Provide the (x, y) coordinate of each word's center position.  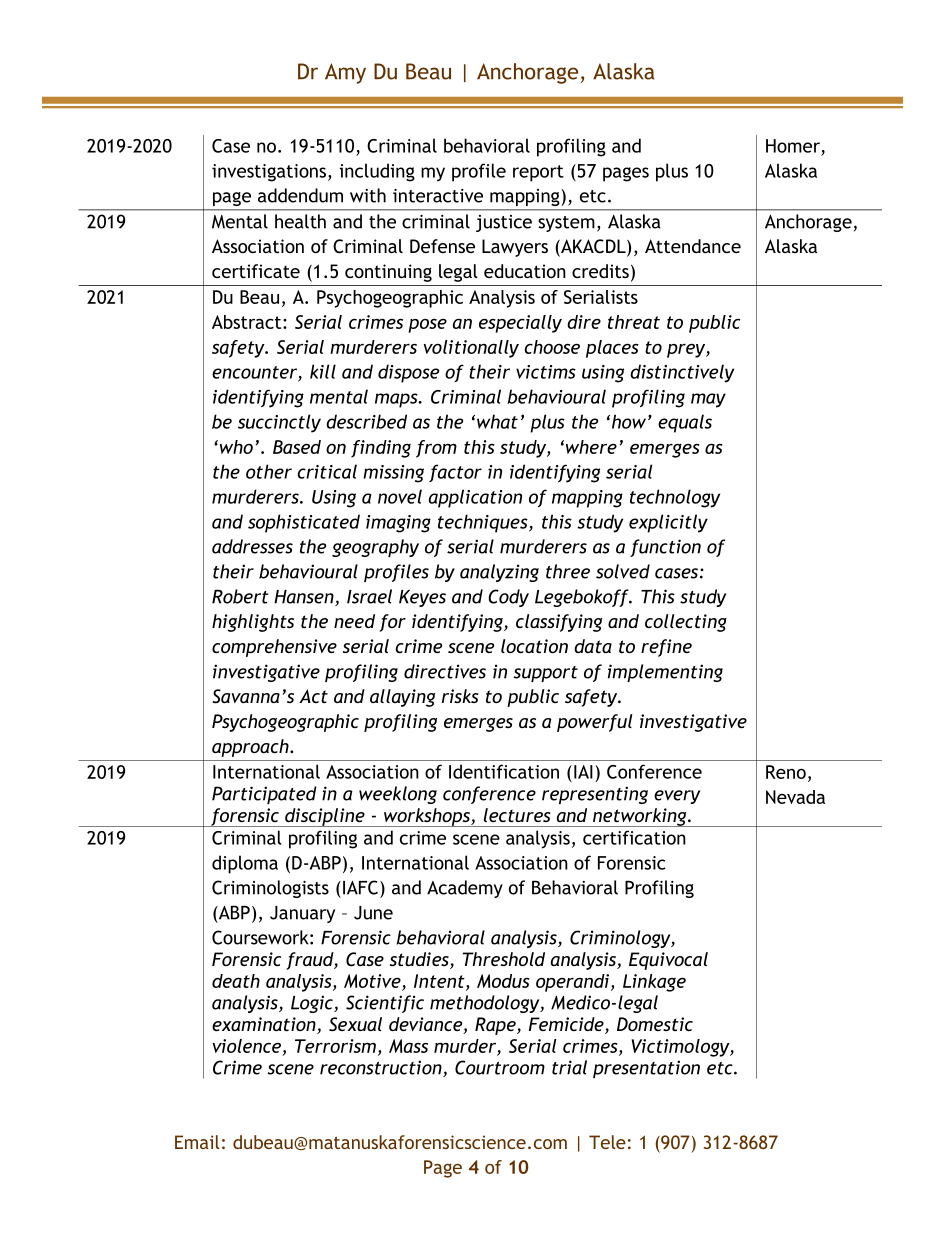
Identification (504, 771)
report (538, 173)
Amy (345, 73)
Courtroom (500, 1067)
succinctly (279, 423)
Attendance (693, 246)
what (497, 421)
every (677, 797)
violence (247, 1047)
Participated (264, 795)
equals (685, 423)
